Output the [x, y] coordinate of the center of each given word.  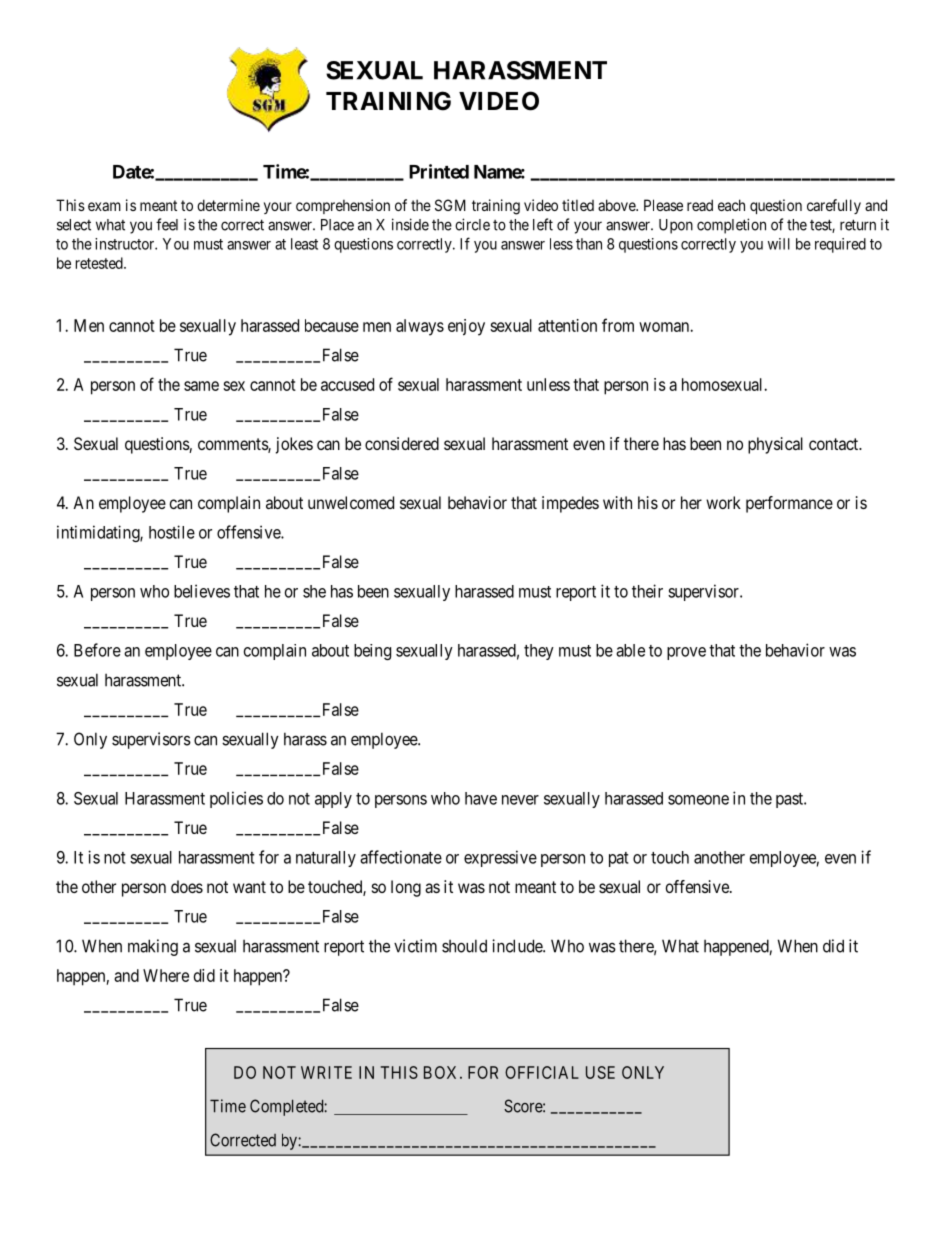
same [201, 386]
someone [698, 800]
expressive [500, 858]
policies [236, 799]
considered [402, 443]
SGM [450, 205]
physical [775, 445]
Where [166, 975]
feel [167, 224]
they [539, 652]
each [731, 205]
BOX [442, 1072]
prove [686, 653]
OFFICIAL [542, 1072]
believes [202, 591]
